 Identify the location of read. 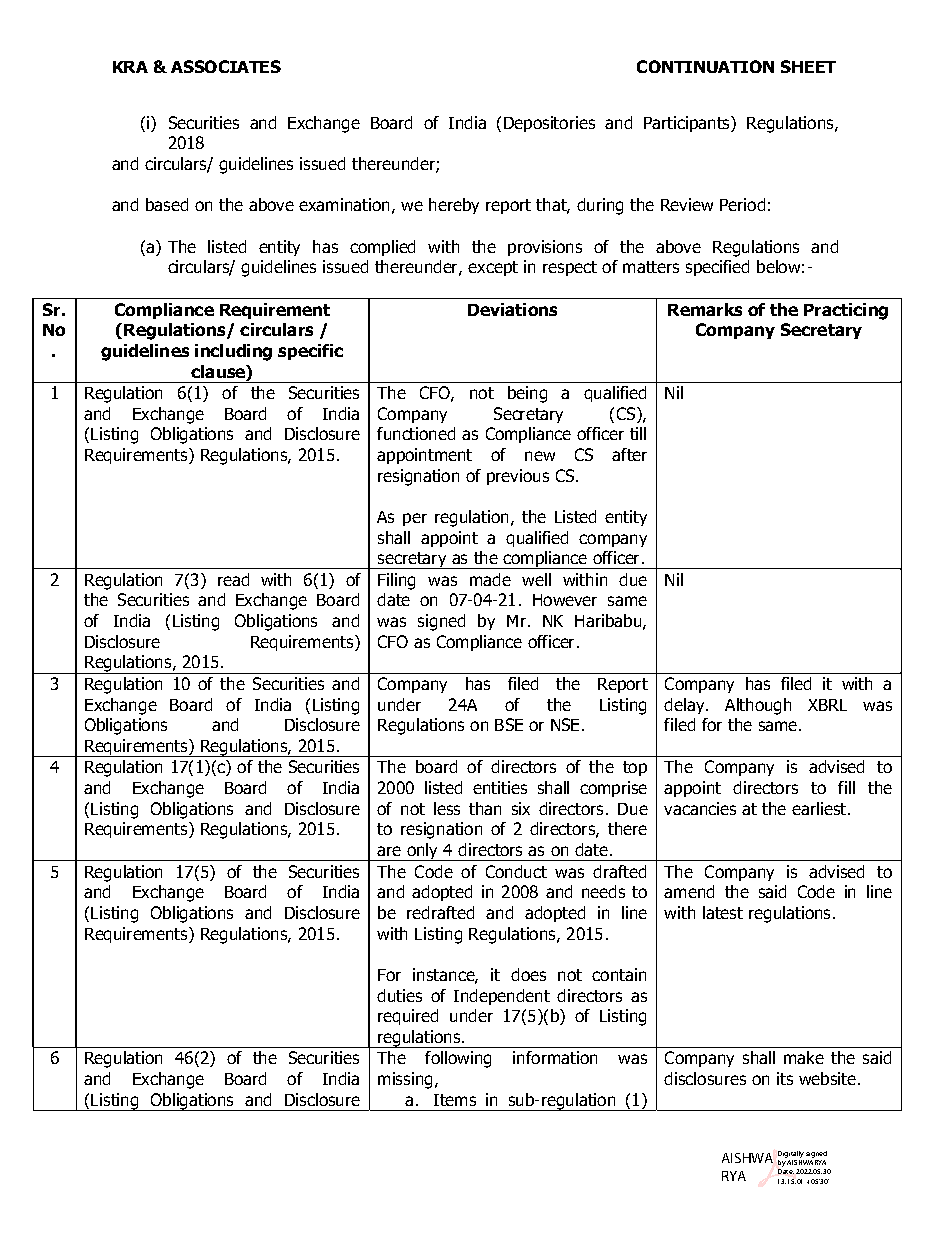
(233, 579).
